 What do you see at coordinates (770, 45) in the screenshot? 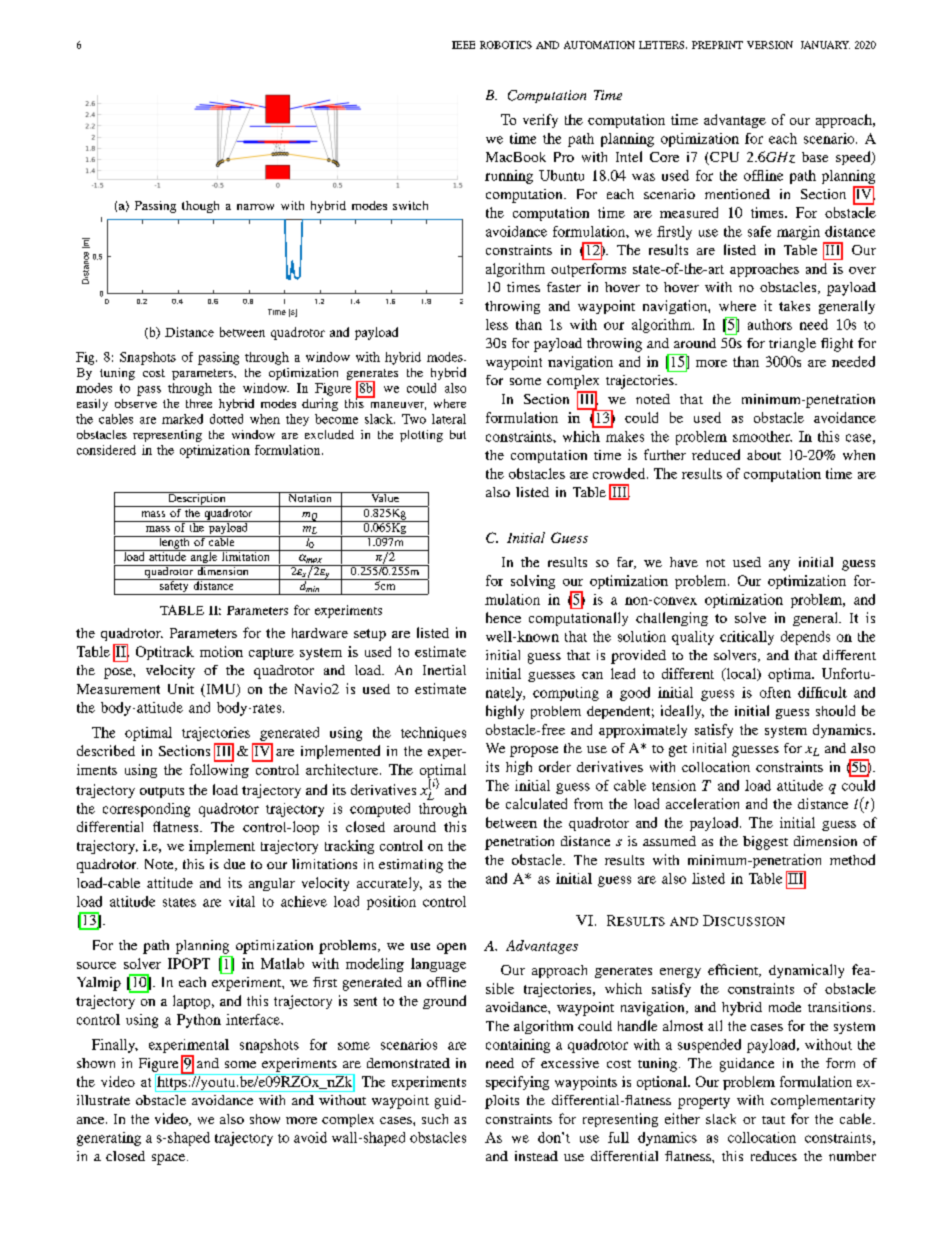
I see `VERSION` at bounding box center [770, 45].
